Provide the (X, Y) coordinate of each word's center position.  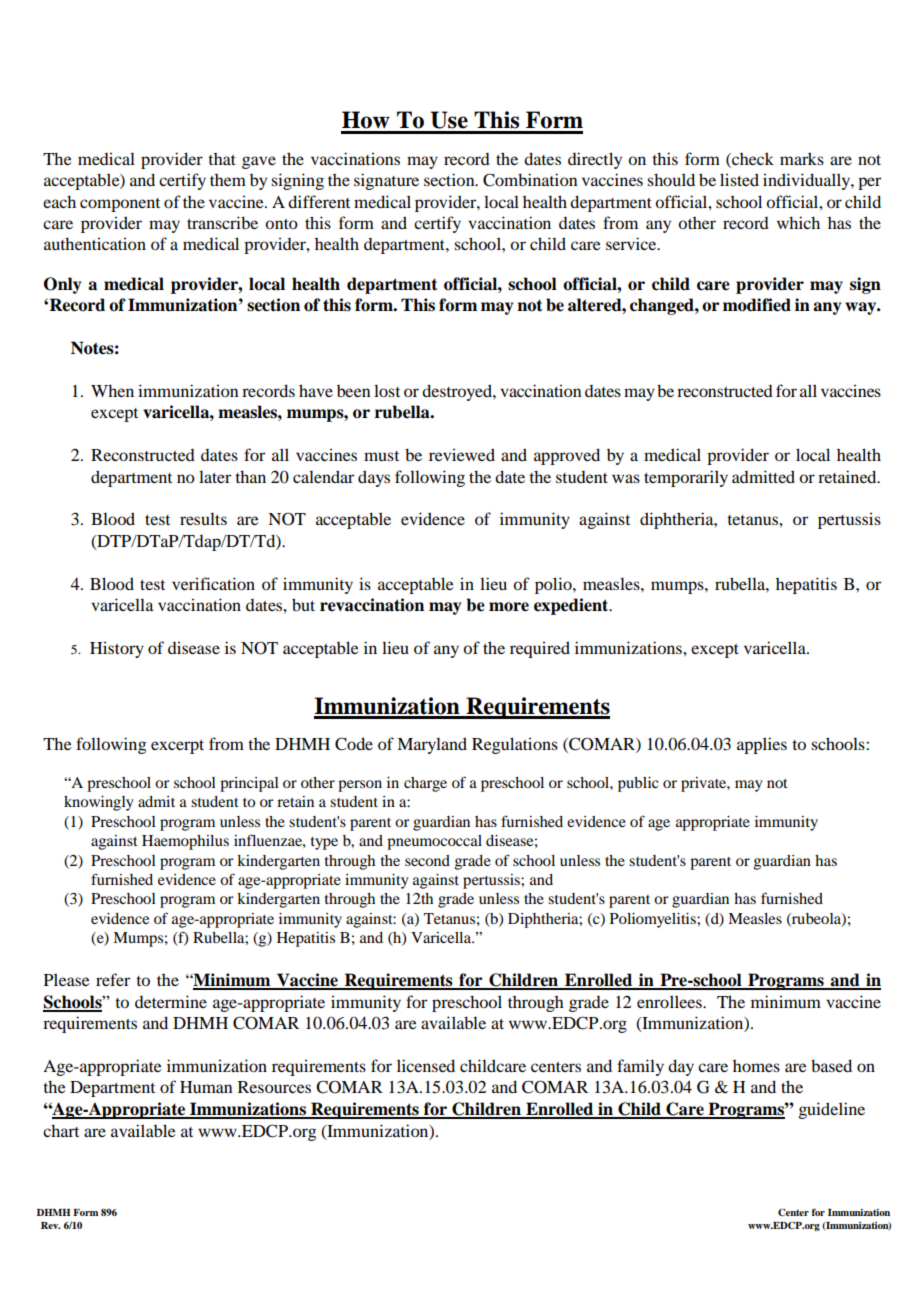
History (117, 649)
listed (739, 179)
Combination (530, 180)
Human (206, 1087)
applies (762, 745)
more (509, 607)
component (120, 205)
